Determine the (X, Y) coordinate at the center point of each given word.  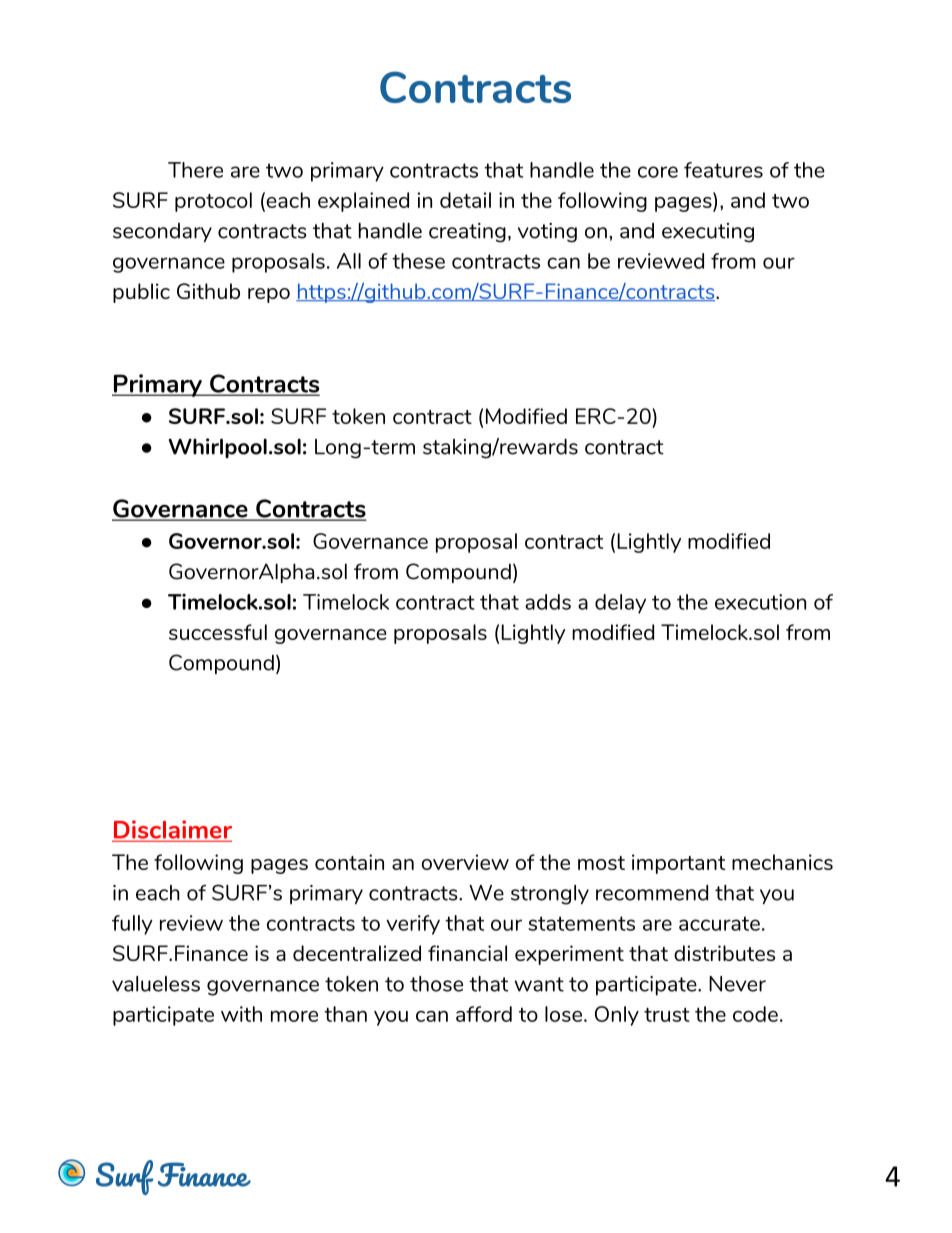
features (723, 170)
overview (465, 862)
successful (218, 632)
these (418, 261)
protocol (213, 202)
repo (269, 295)
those (436, 984)
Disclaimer (172, 830)
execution (760, 602)
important (679, 864)
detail (465, 200)
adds (548, 602)
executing (708, 233)
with (241, 1014)
